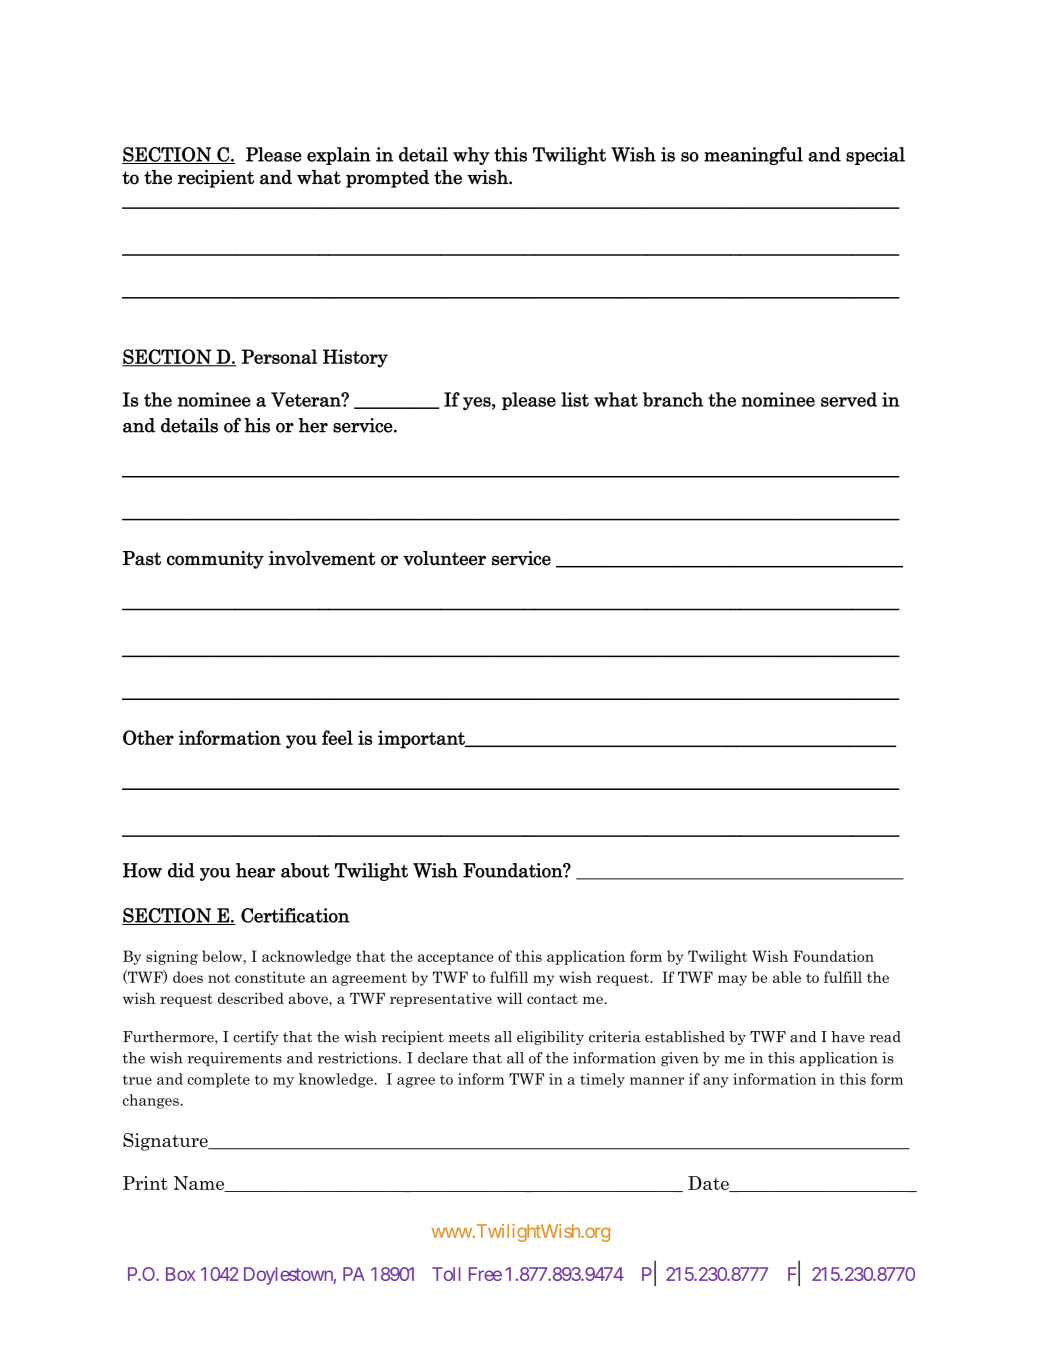 This document has height=1346, width=1040. Describe the element at coordinates (849, 399) in the document. I see `served` at that location.
